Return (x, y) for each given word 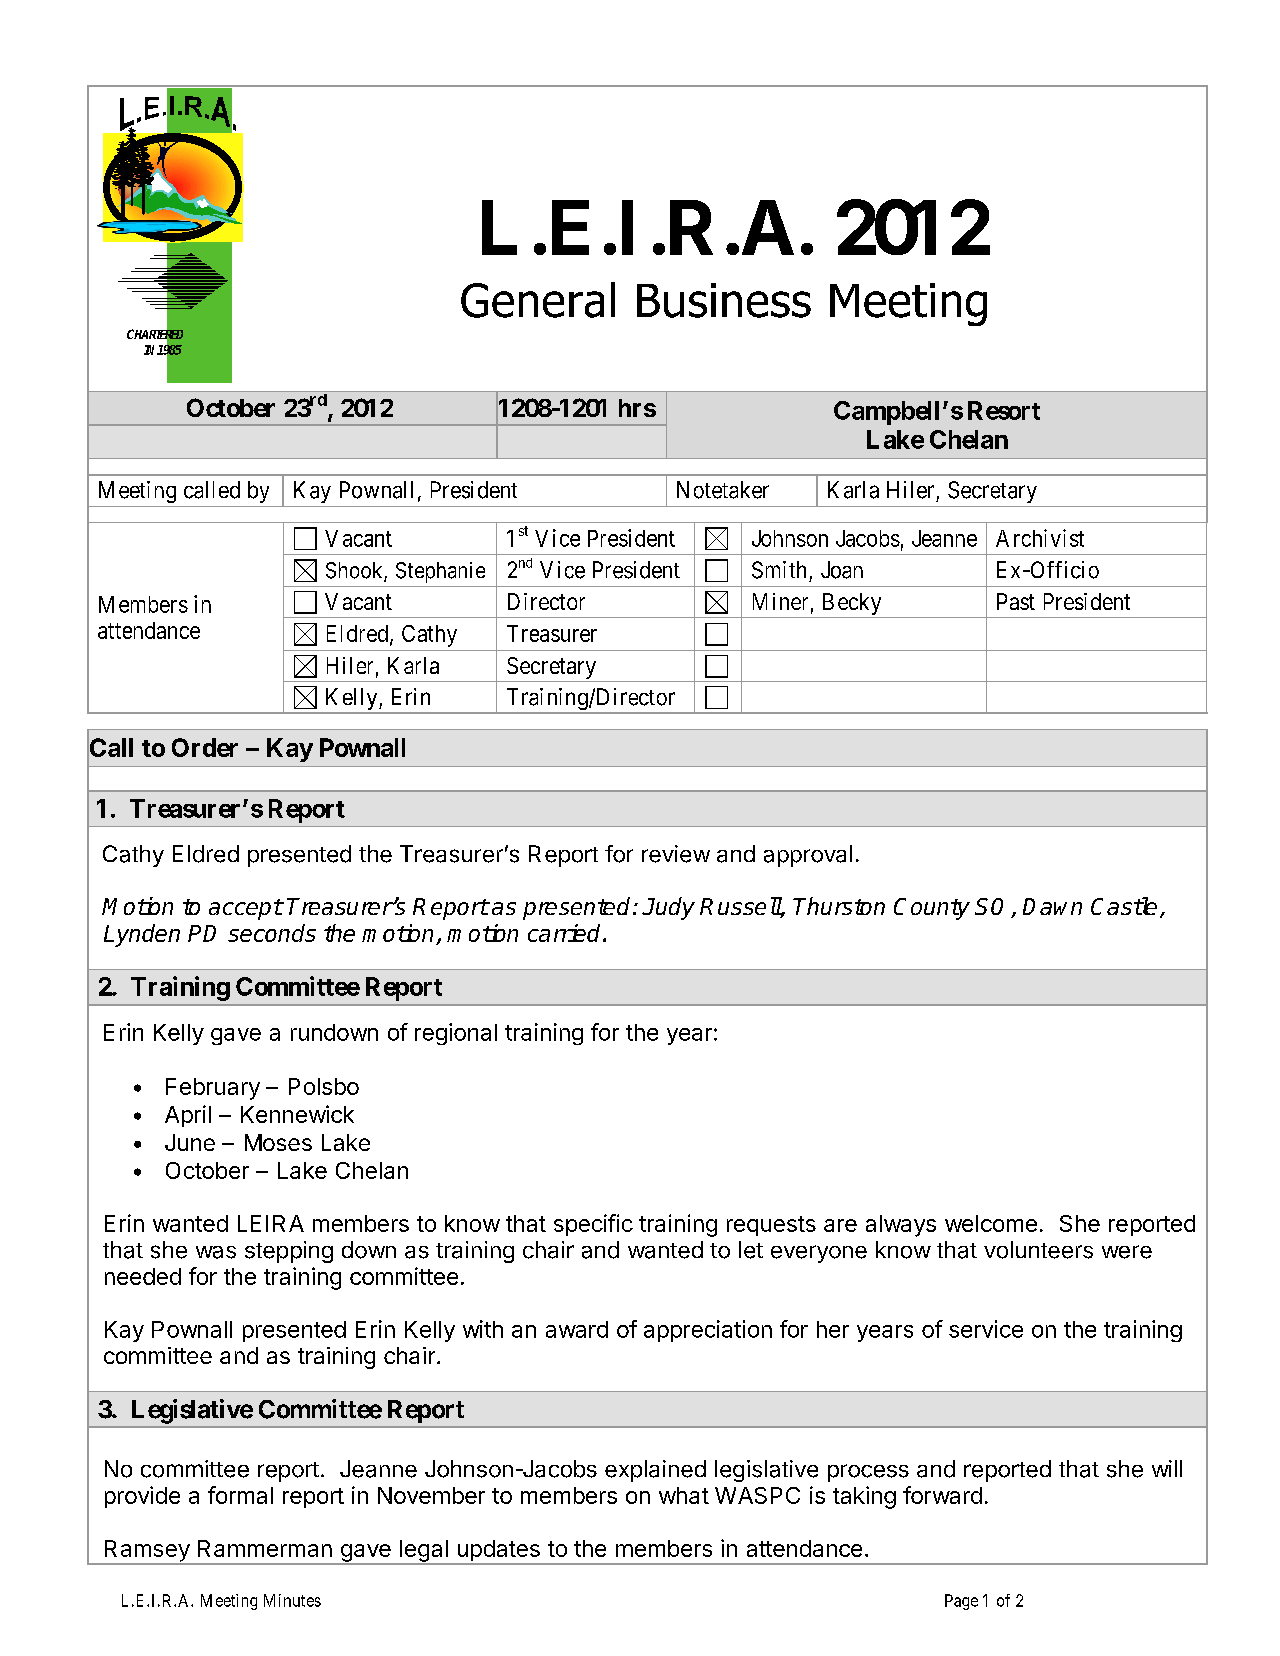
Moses (278, 1142)
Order (205, 747)
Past (1016, 601)
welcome (991, 1223)
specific (593, 1225)
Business (724, 300)
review (676, 854)
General (538, 300)
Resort (1004, 410)
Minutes (292, 1600)
